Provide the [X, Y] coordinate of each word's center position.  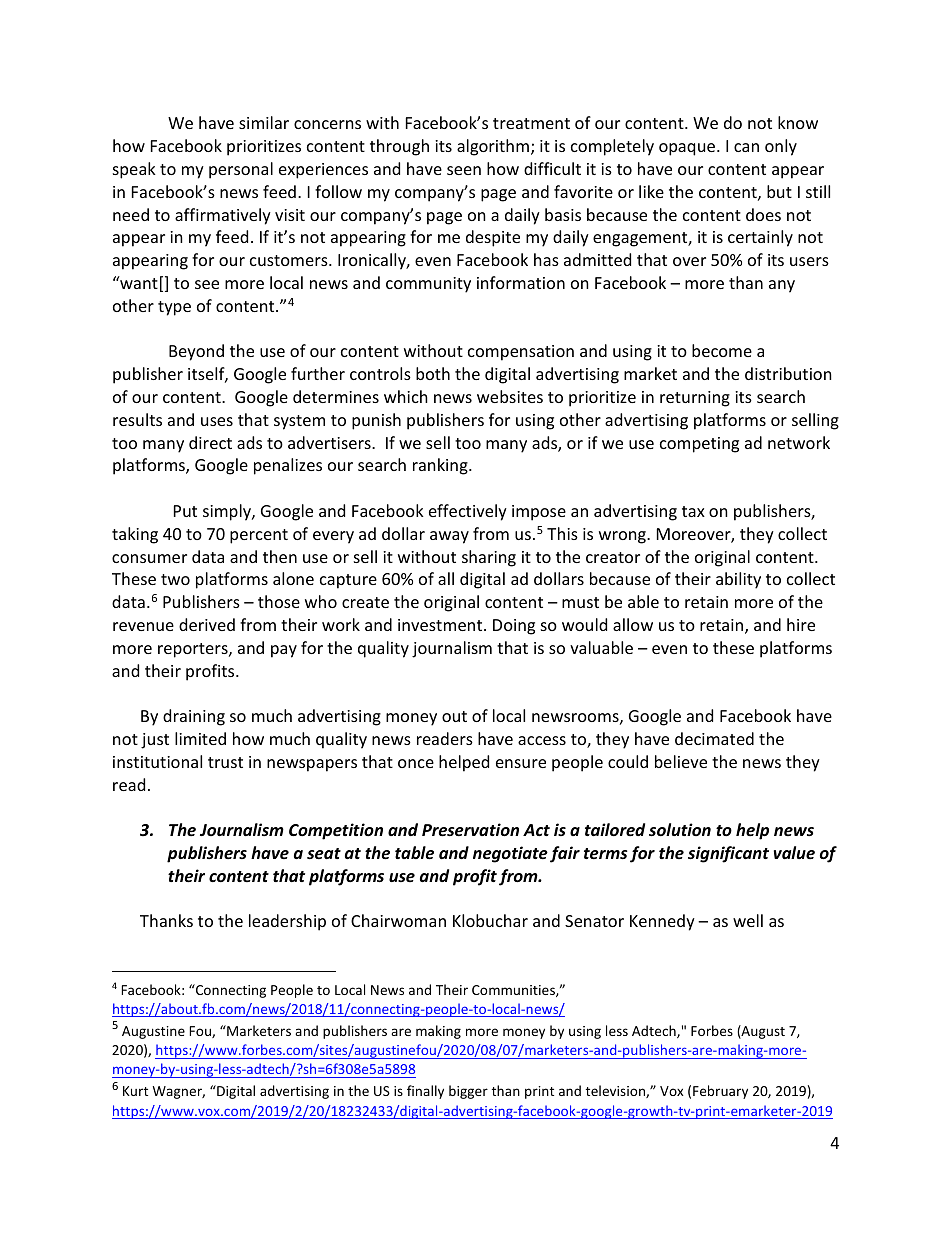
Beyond [196, 352]
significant [728, 854]
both [433, 373]
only [781, 147]
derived [207, 624]
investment [441, 625]
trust [225, 762]
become [722, 350]
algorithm [493, 147]
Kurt [135, 1091]
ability [738, 580]
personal [241, 170]
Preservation [470, 830]
